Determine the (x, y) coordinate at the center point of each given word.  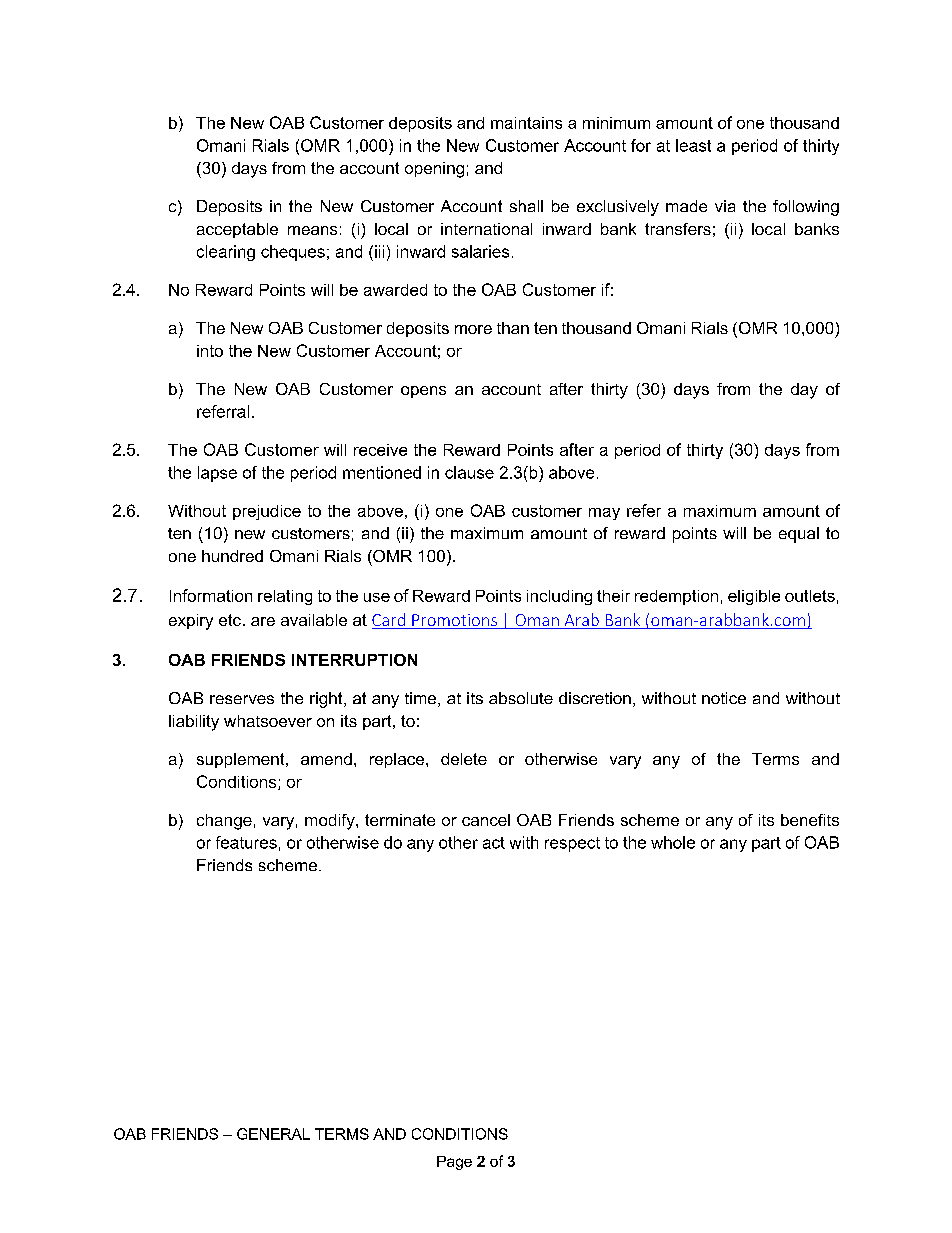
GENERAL (273, 1134)
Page (454, 1163)
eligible (754, 597)
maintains (526, 123)
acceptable (237, 230)
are (263, 621)
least (693, 145)
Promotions (454, 621)
